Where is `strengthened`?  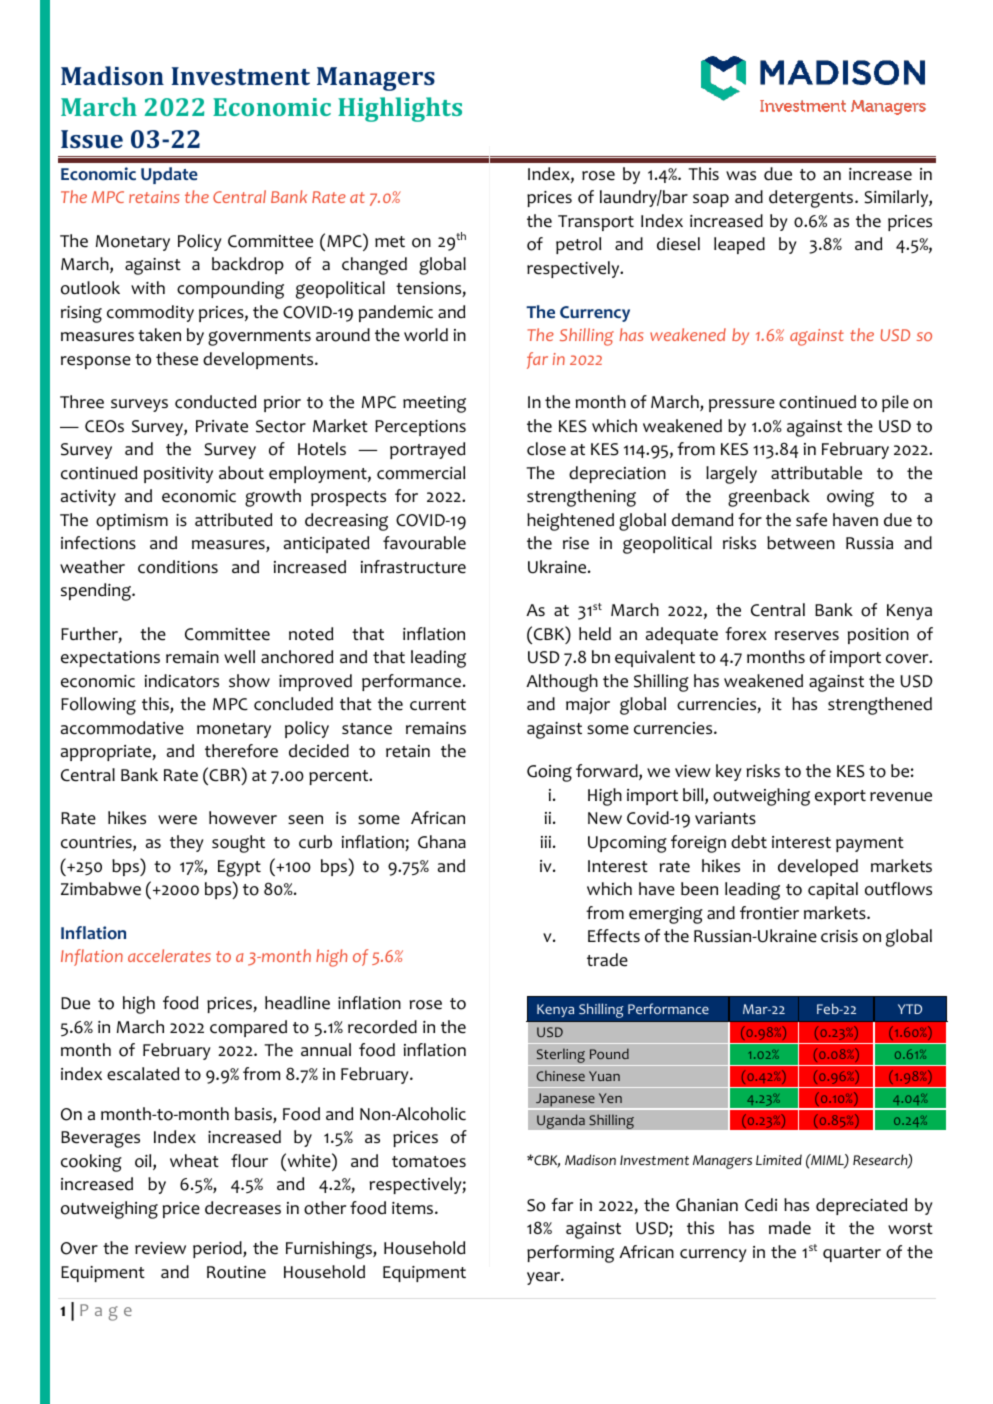 strengthened is located at coordinates (880, 706).
